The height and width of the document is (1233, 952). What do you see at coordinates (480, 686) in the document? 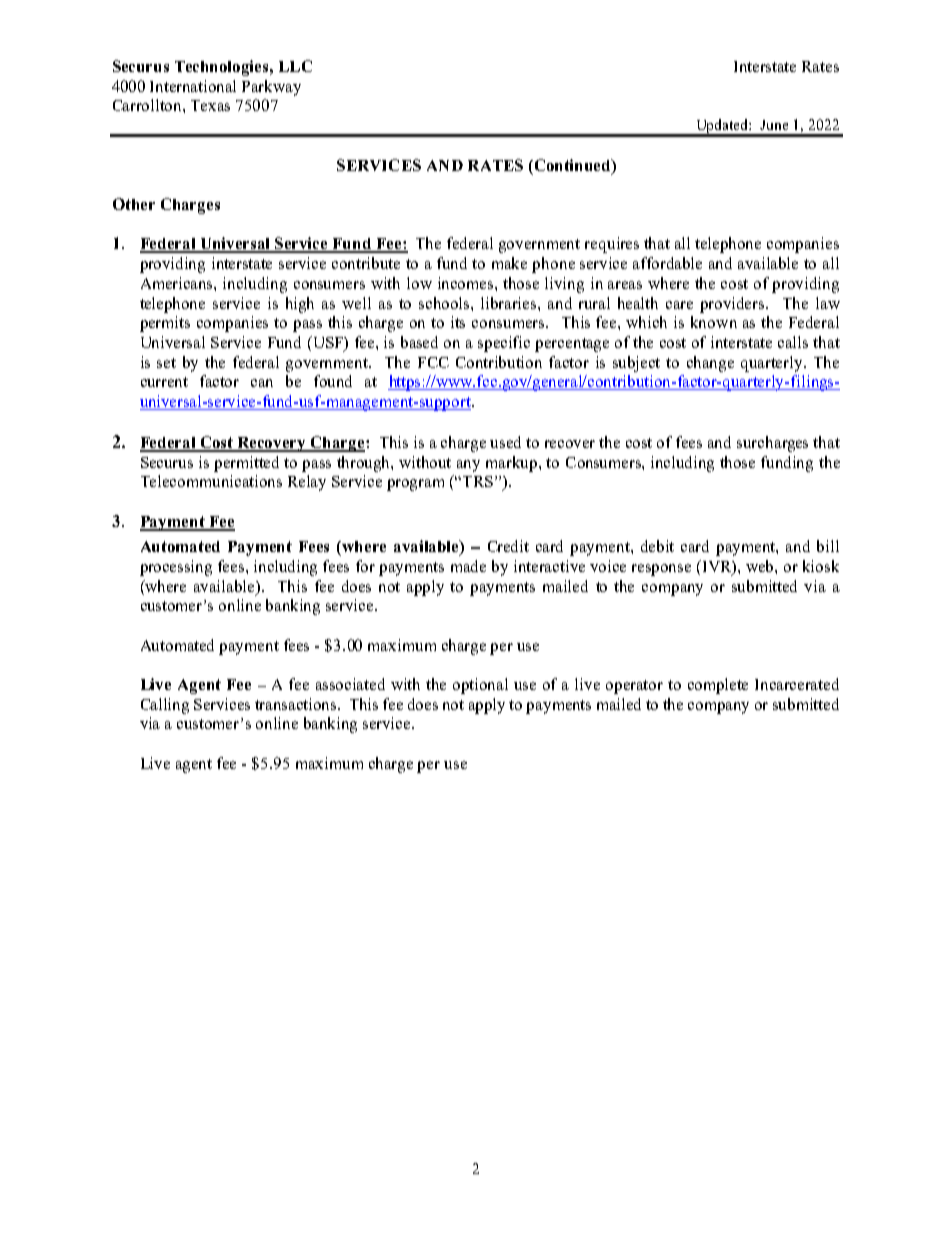
I see `optional` at bounding box center [480, 686].
